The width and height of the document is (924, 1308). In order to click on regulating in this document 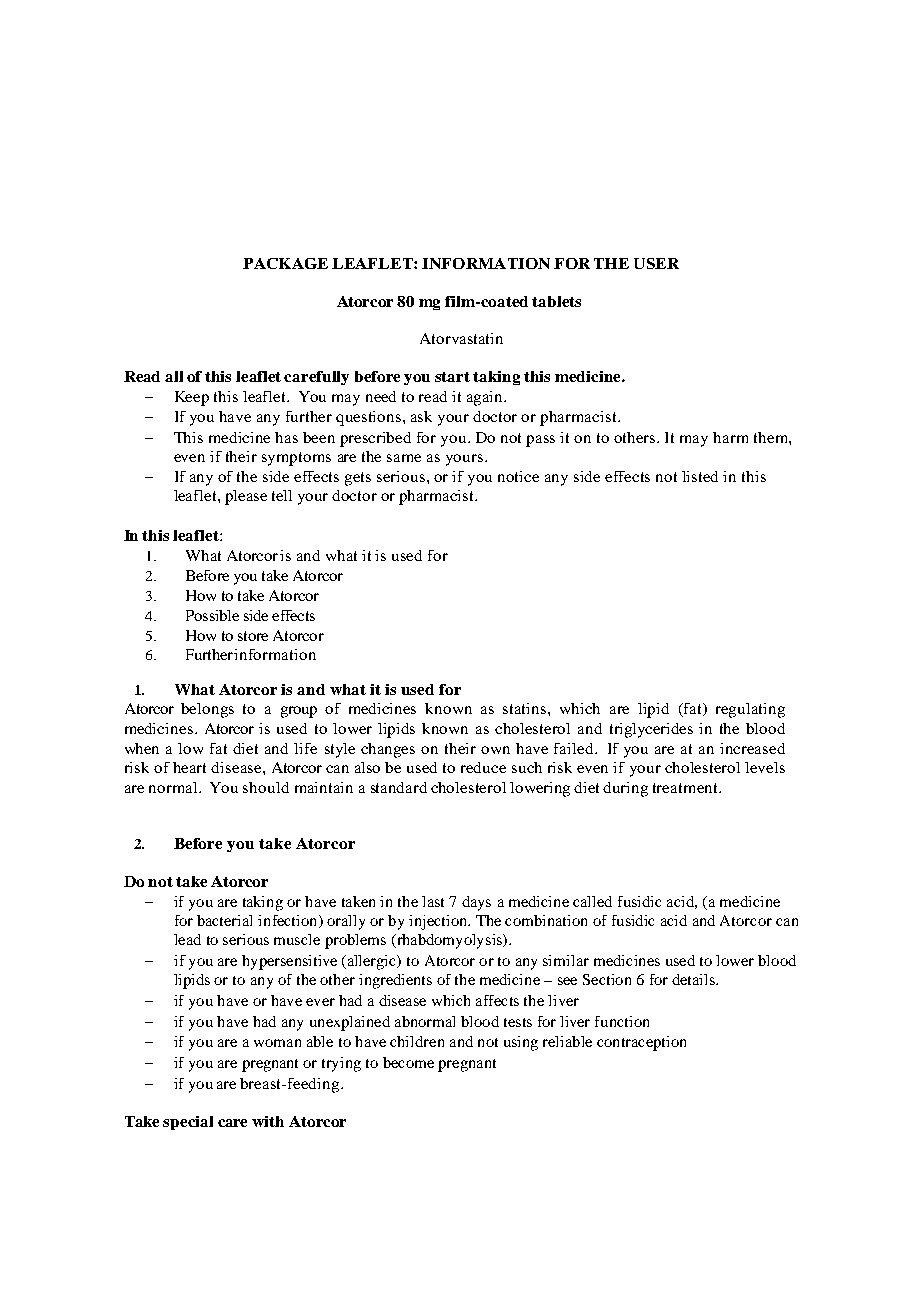, I will do `click(750, 710)`.
